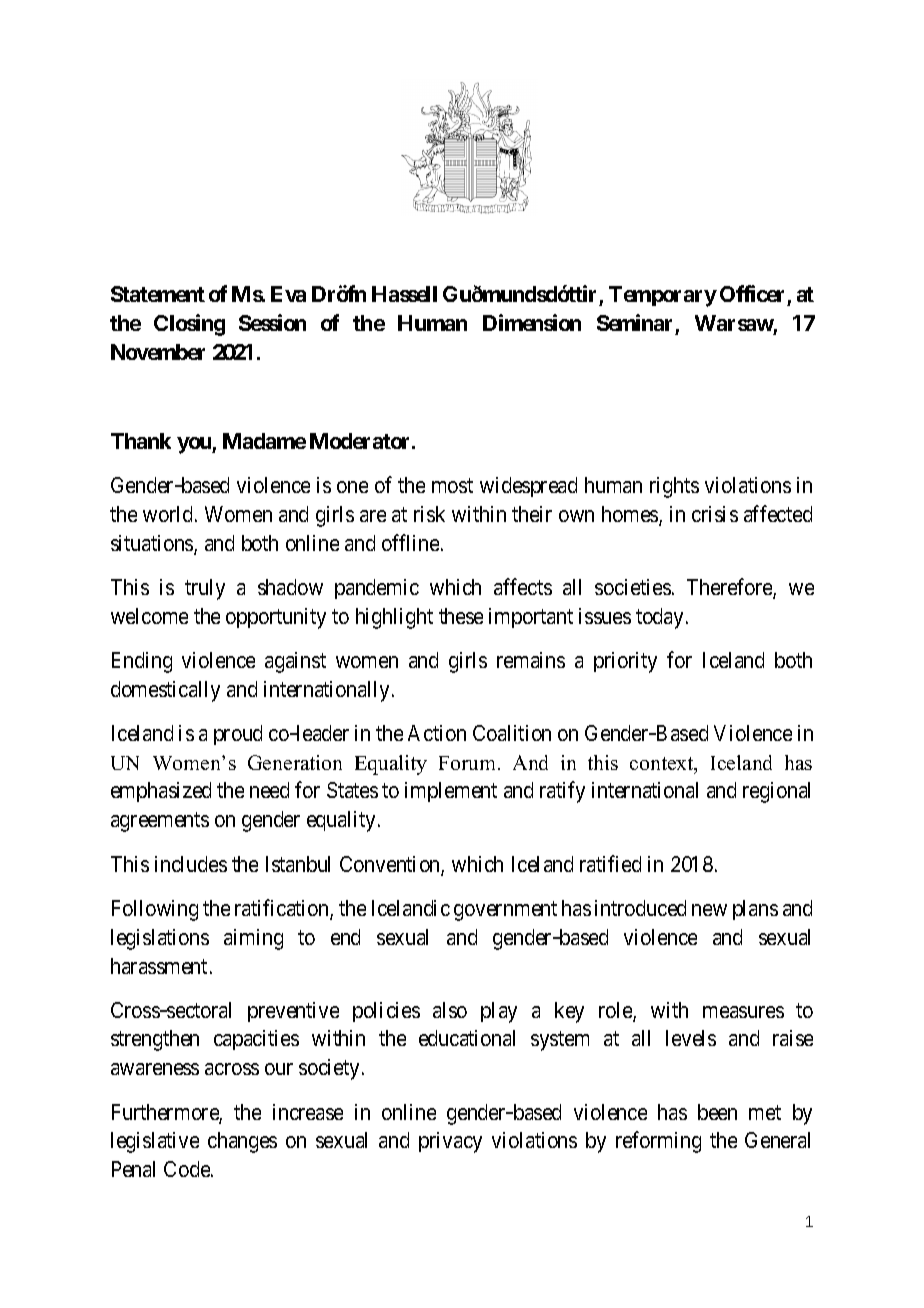 Image resolution: width=924 pixels, height=1308 pixels. What do you see at coordinates (242, 1142) in the document?
I see `changes` at bounding box center [242, 1142].
